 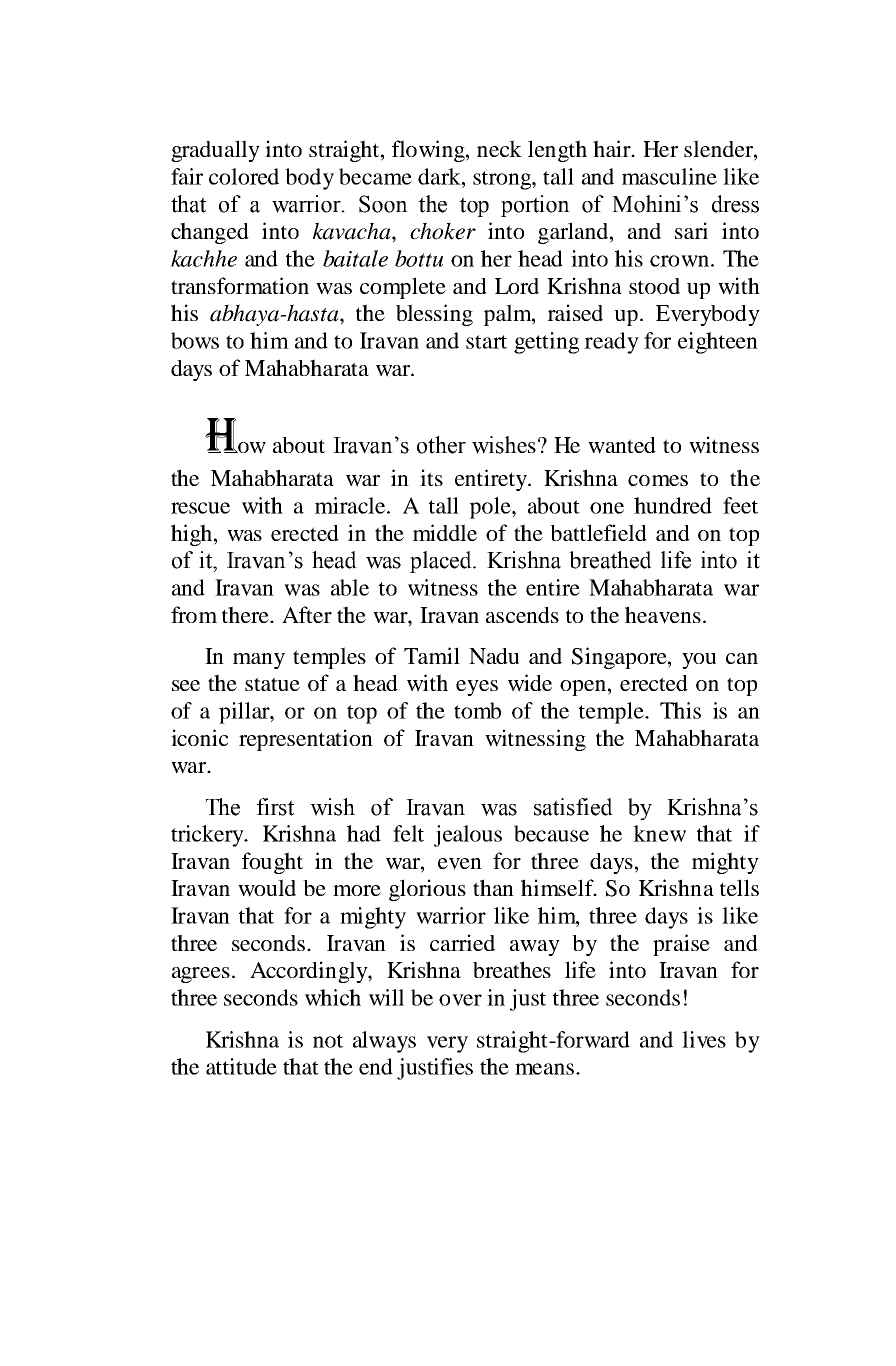 I want to click on lives, so click(x=704, y=1039).
